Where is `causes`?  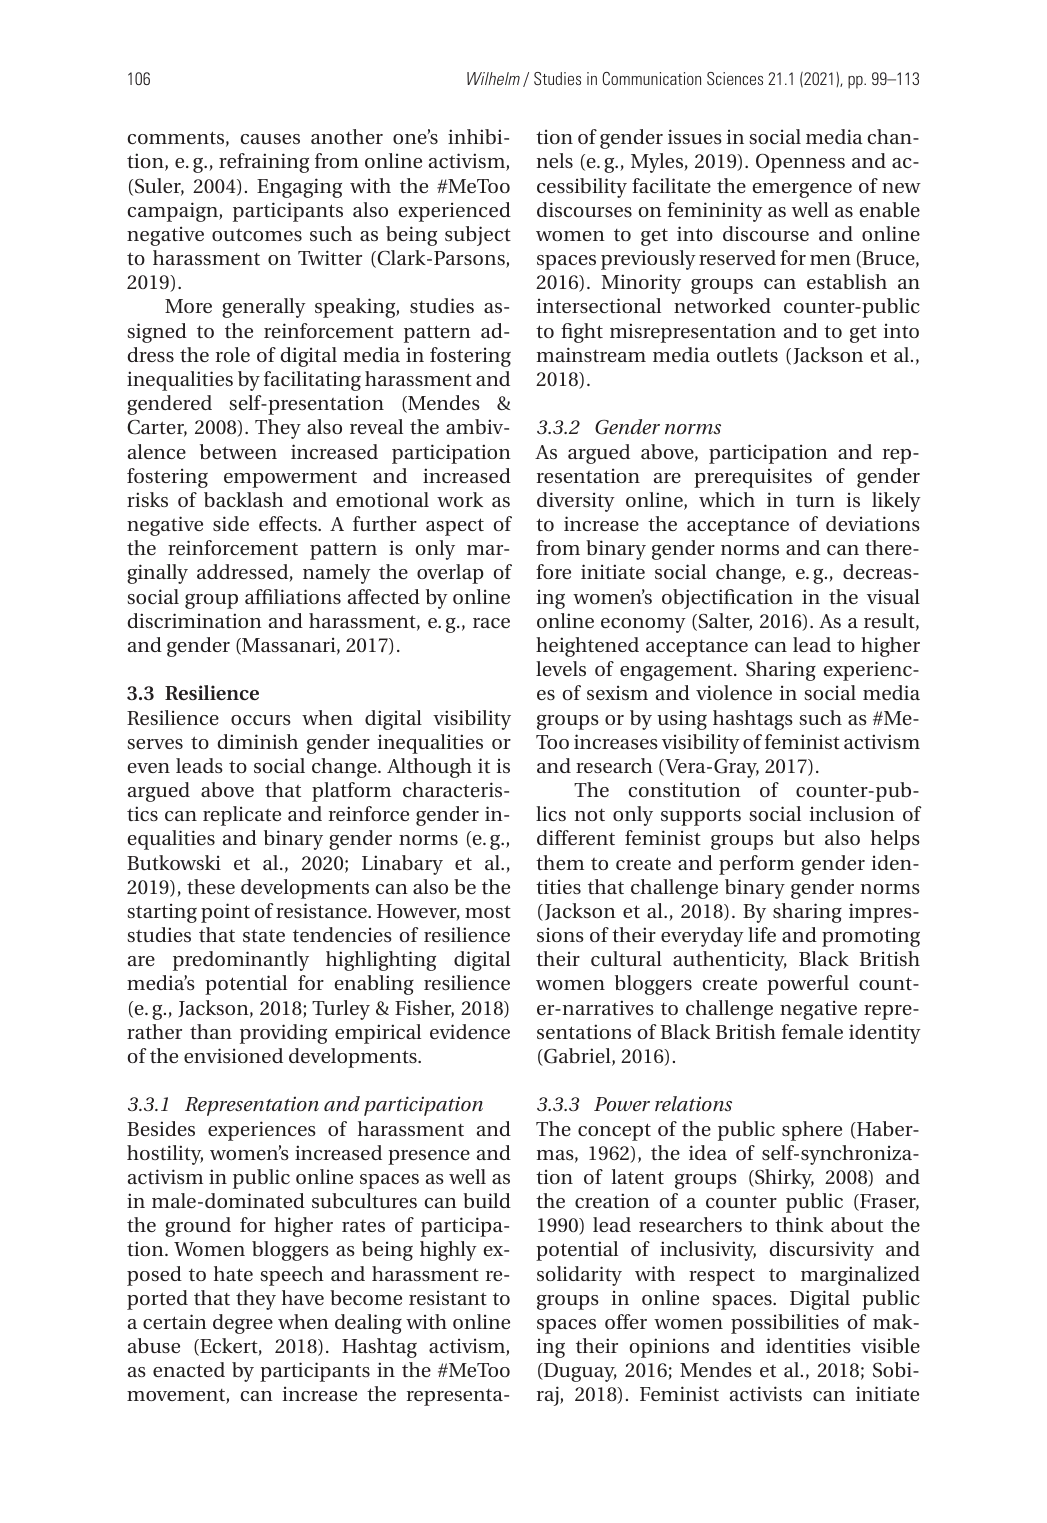
causes is located at coordinates (270, 139).
